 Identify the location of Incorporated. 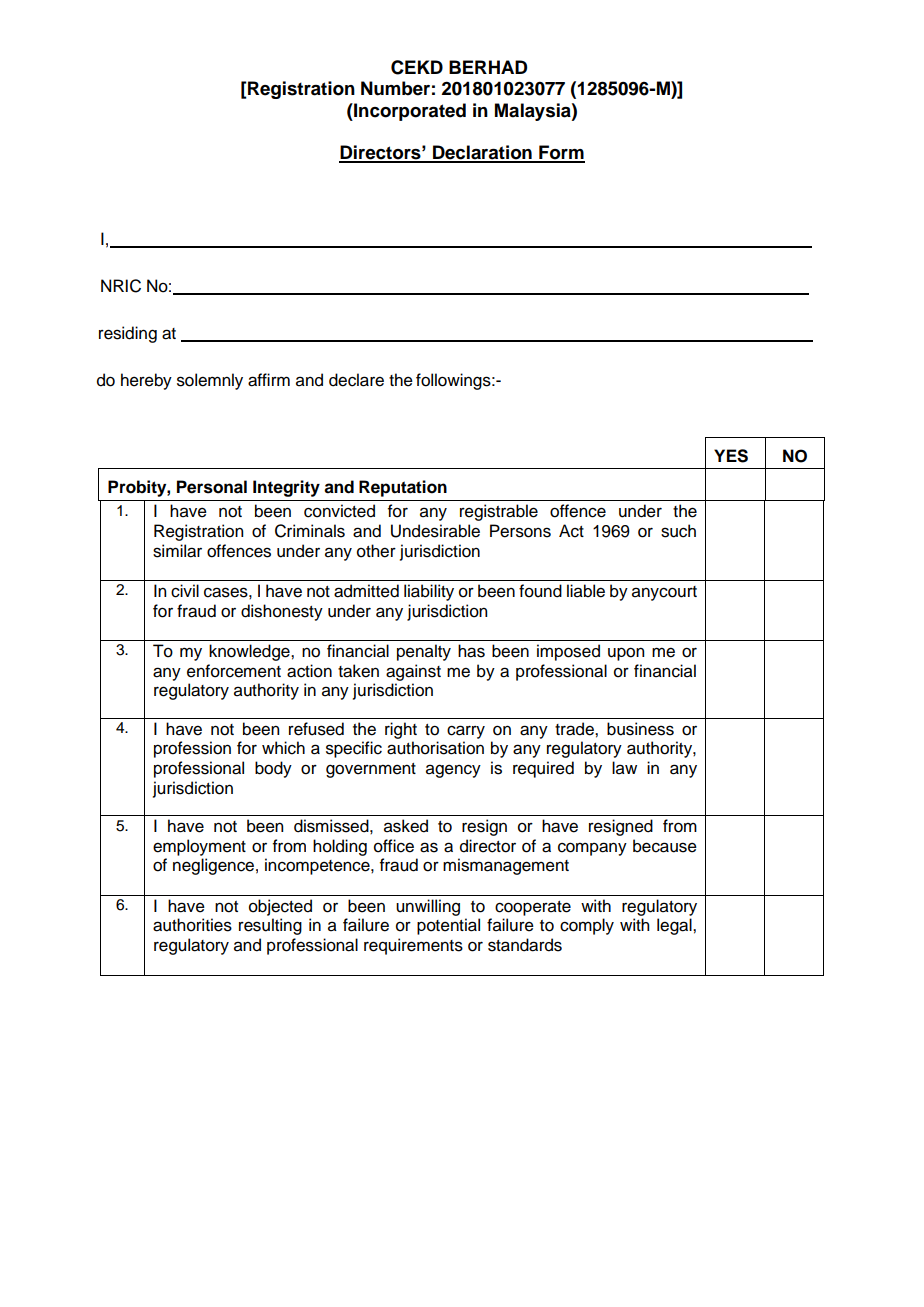
(409, 112).
